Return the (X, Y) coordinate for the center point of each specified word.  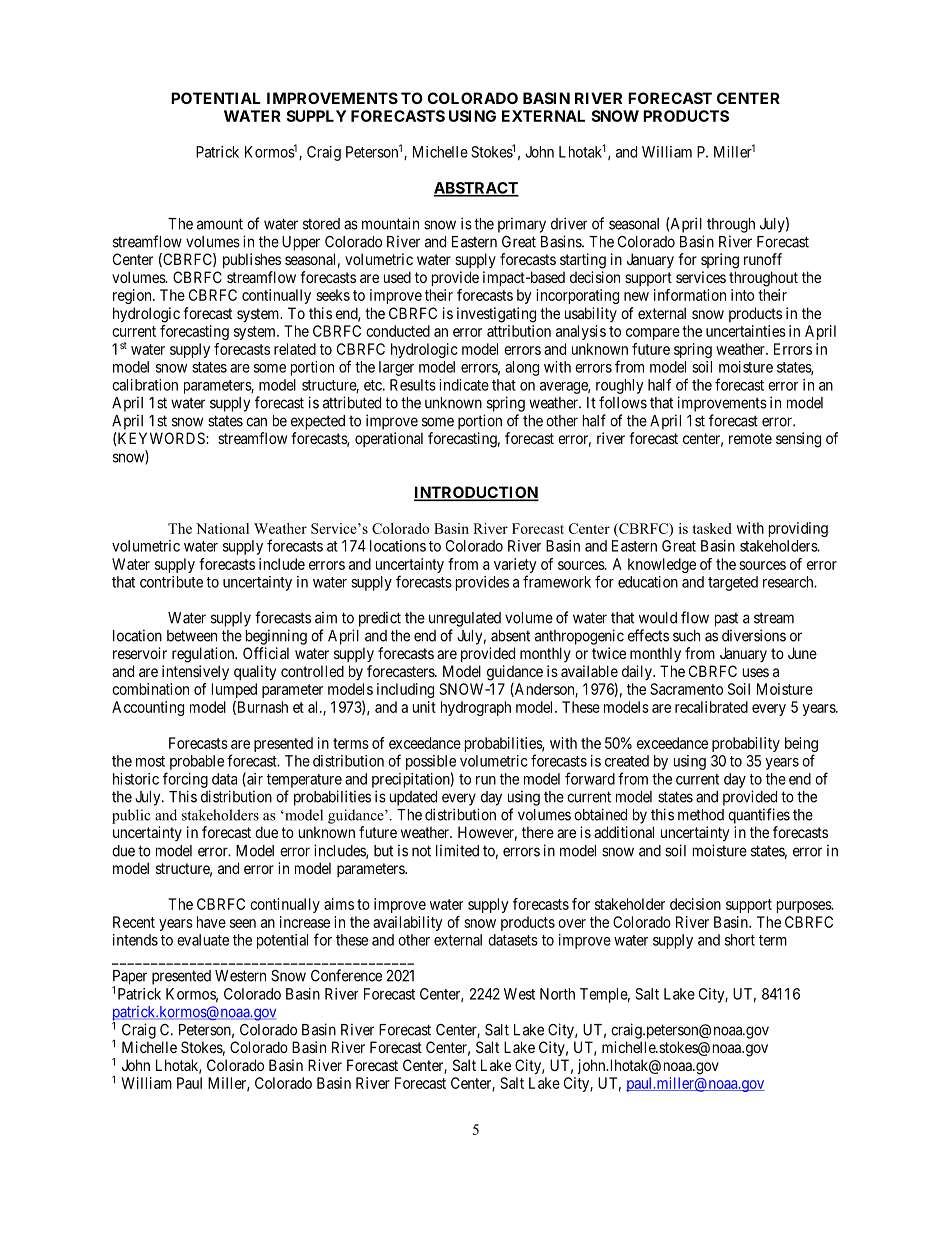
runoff (763, 259)
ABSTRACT (476, 189)
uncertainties (746, 331)
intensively (195, 672)
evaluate (203, 940)
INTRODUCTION (476, 493)
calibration (145, 385)
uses (756, 672)
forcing (185, 780)
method (701, 815)
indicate (464, 385)
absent (510, 636)
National (222, 528)
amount (220, 224)
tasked (712, 528)
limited (457, 850)
